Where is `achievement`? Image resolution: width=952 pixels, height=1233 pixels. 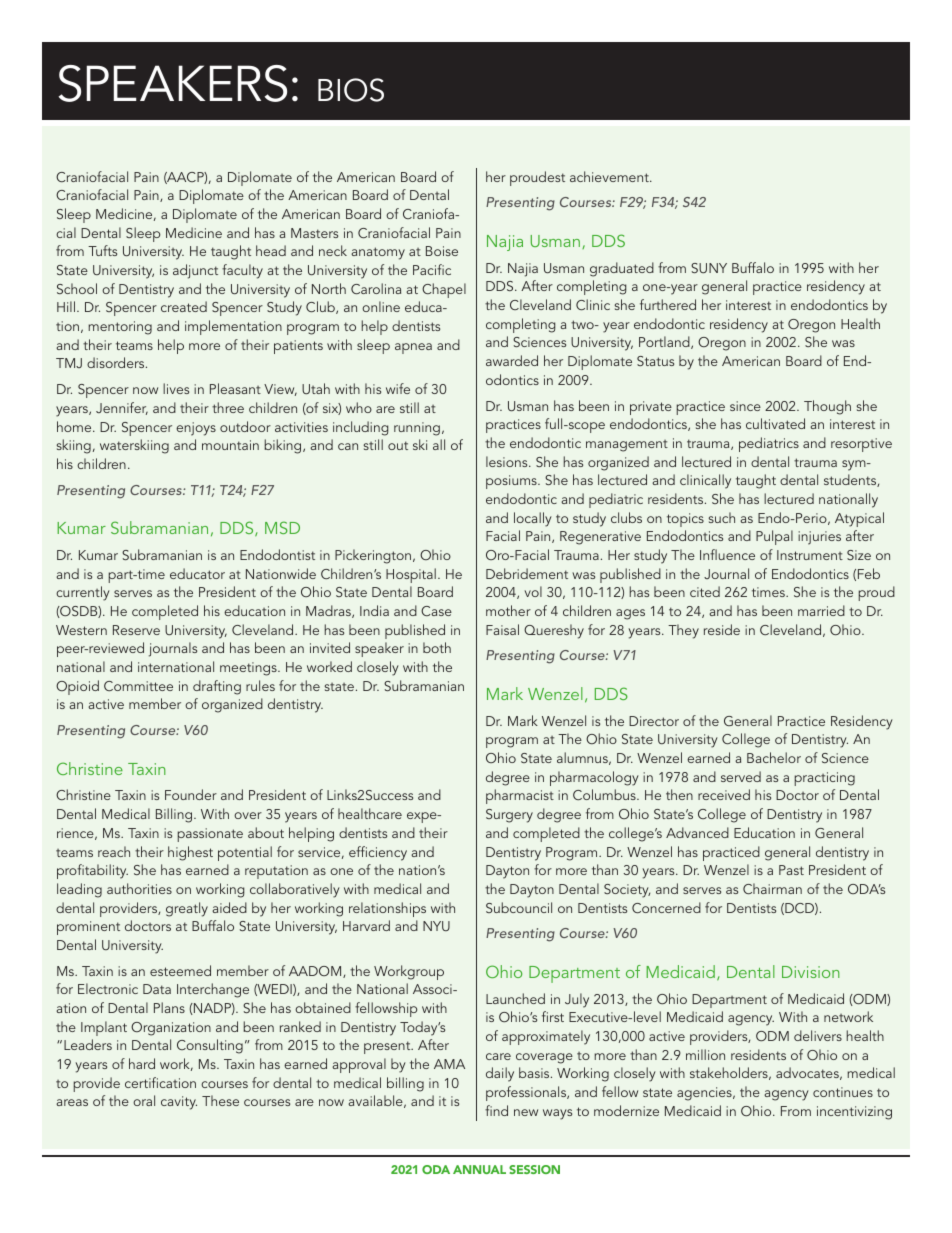 achievement is located at coordinates (610, 176).
